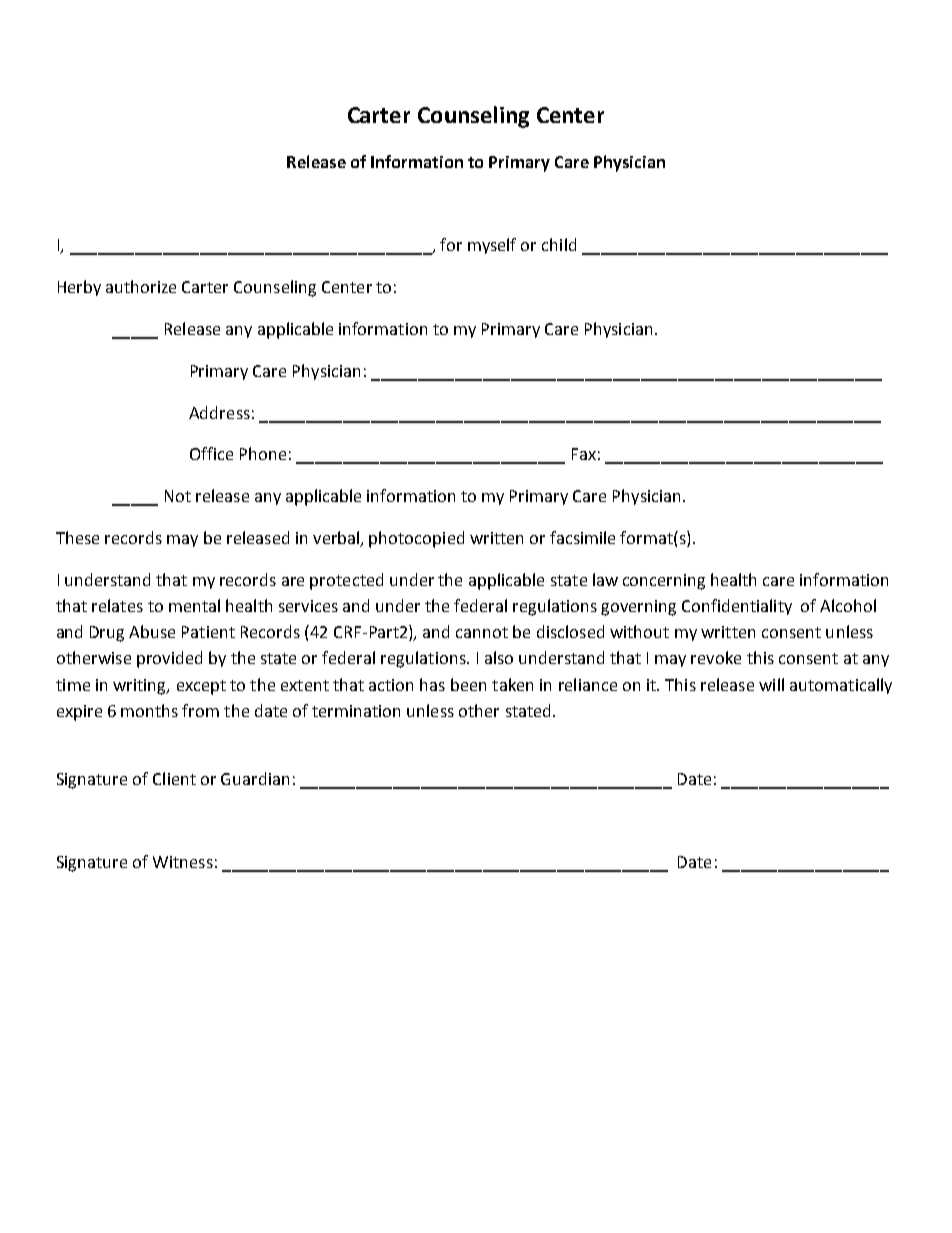 The height and width of the screenshot is (1233, 952). I want to click on Witness, so click(183, 862).
